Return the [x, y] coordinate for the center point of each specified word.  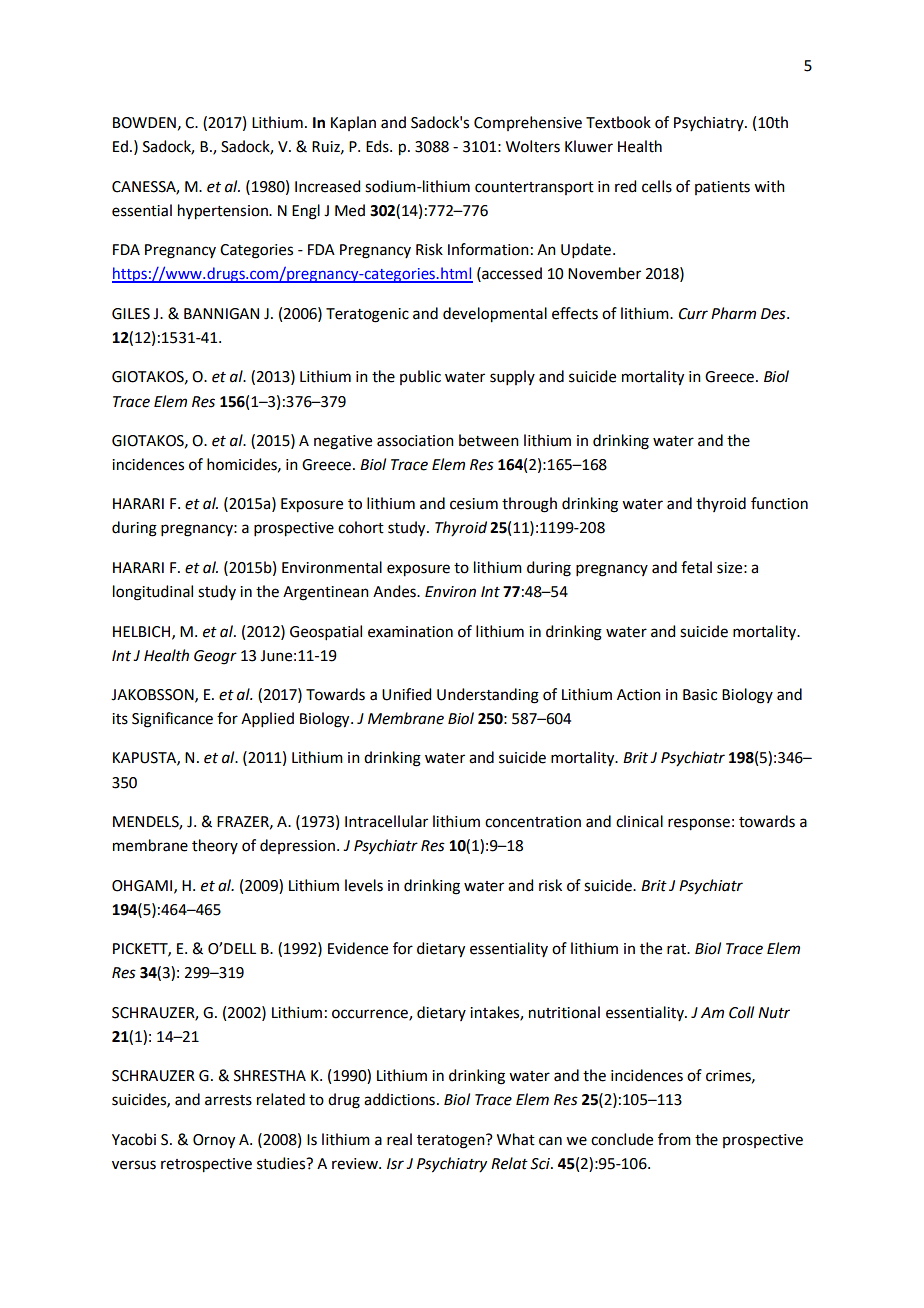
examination [410, 632]
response [699, 824]
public [420, 377]
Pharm [733, 313]
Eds [378, 146]
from [674, 1139]
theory [215, 846]
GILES [131, 314]
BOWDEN [144, 123]
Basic [700, 695]
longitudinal [153, 593]
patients [722, 188]
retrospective [206, 1165]
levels [364, 885]
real [399, 1139]
